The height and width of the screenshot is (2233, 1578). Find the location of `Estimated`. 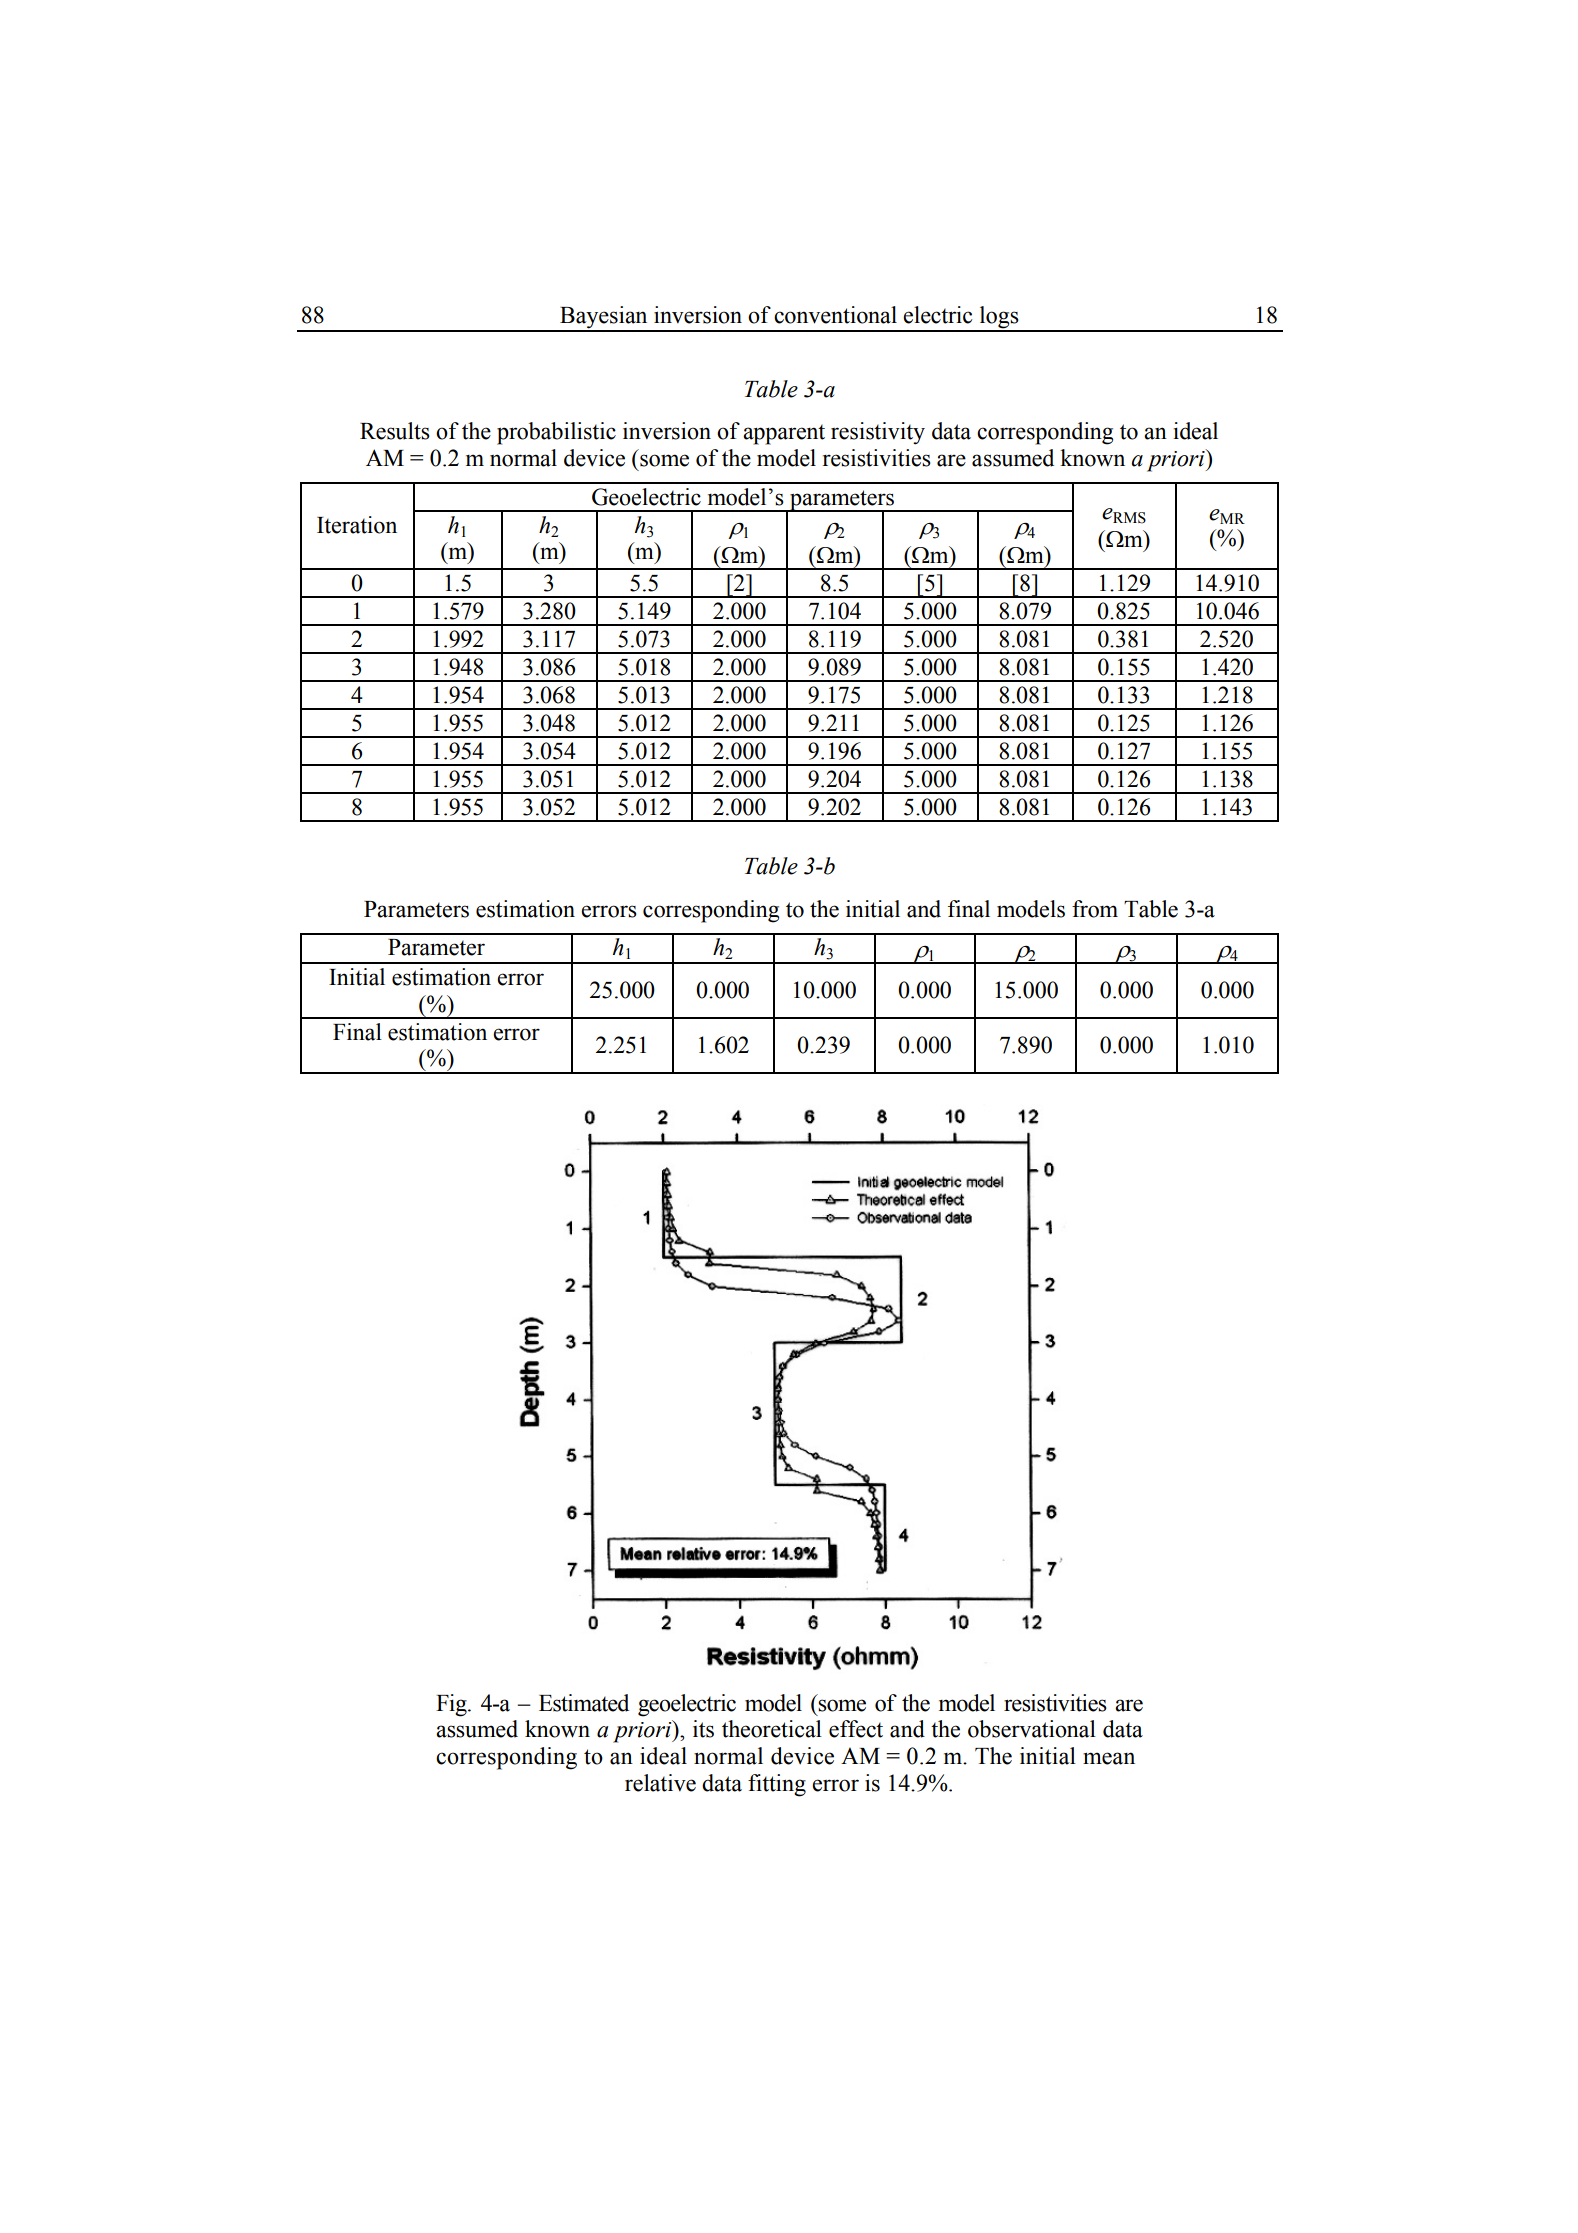

Estimated is located at coordinates (584, 1703).
